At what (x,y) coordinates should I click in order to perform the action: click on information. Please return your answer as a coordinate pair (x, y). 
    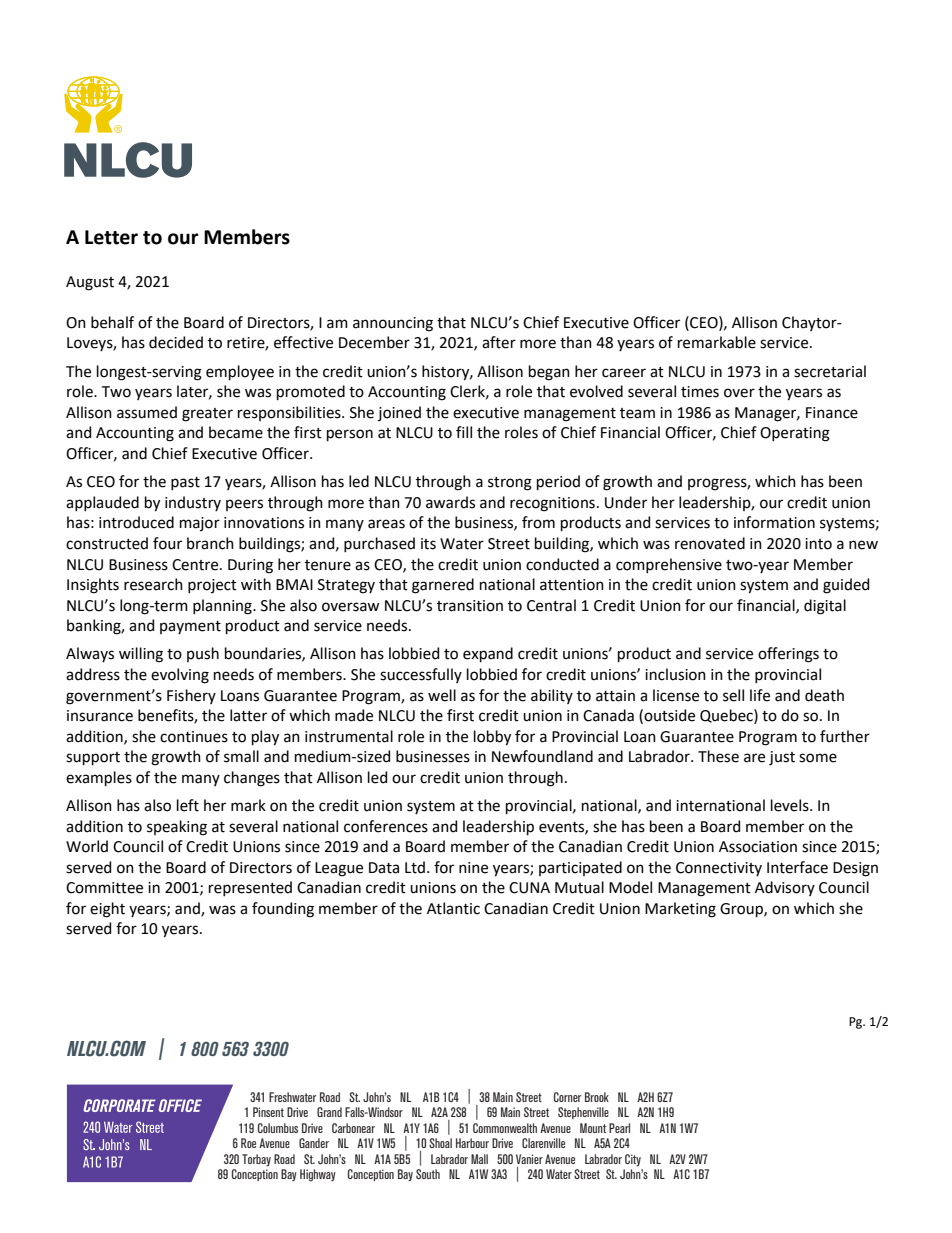
    Looking at the image, I should click on (774, 522).
